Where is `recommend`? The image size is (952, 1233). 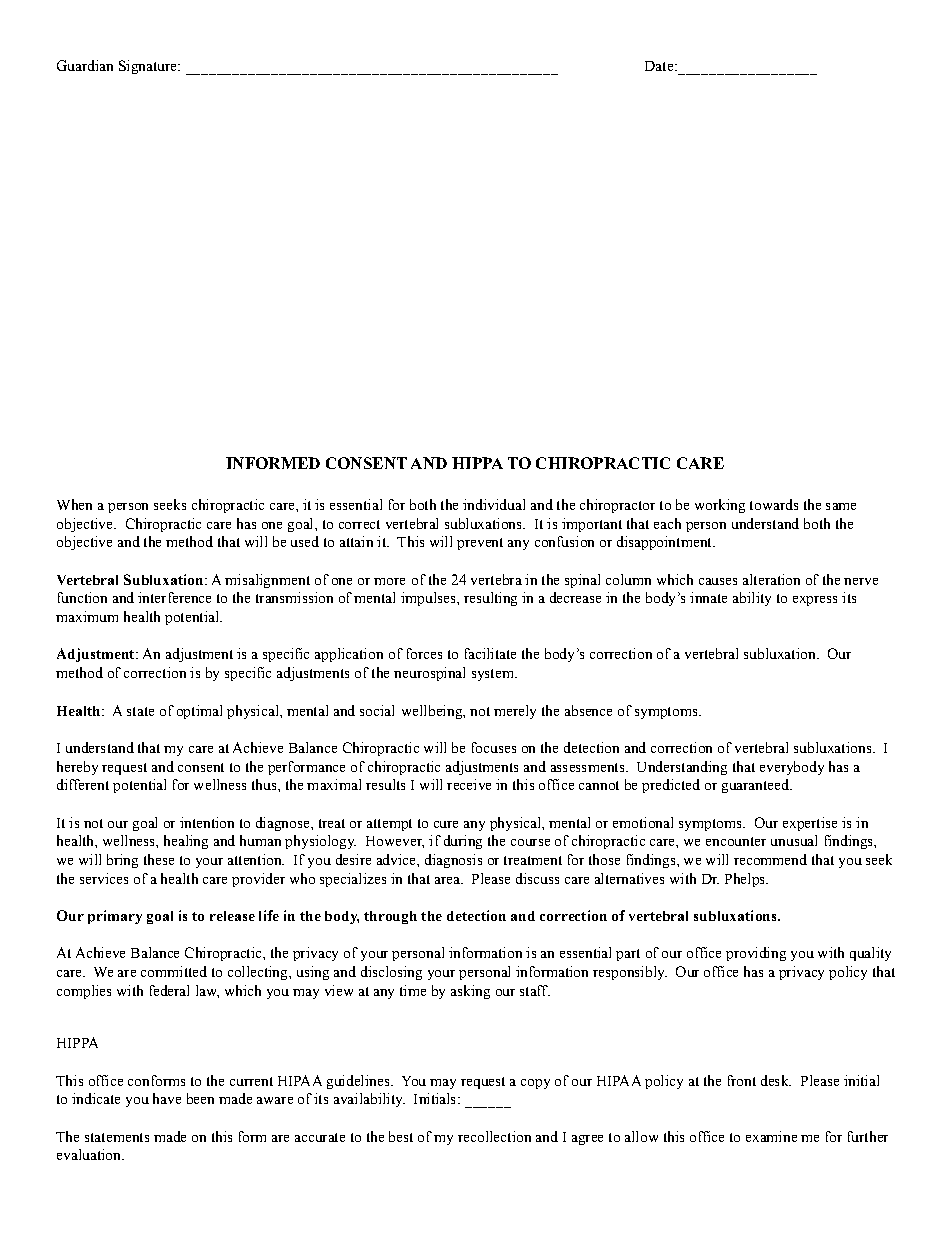
recommend is located at coordinates (770, 859).
